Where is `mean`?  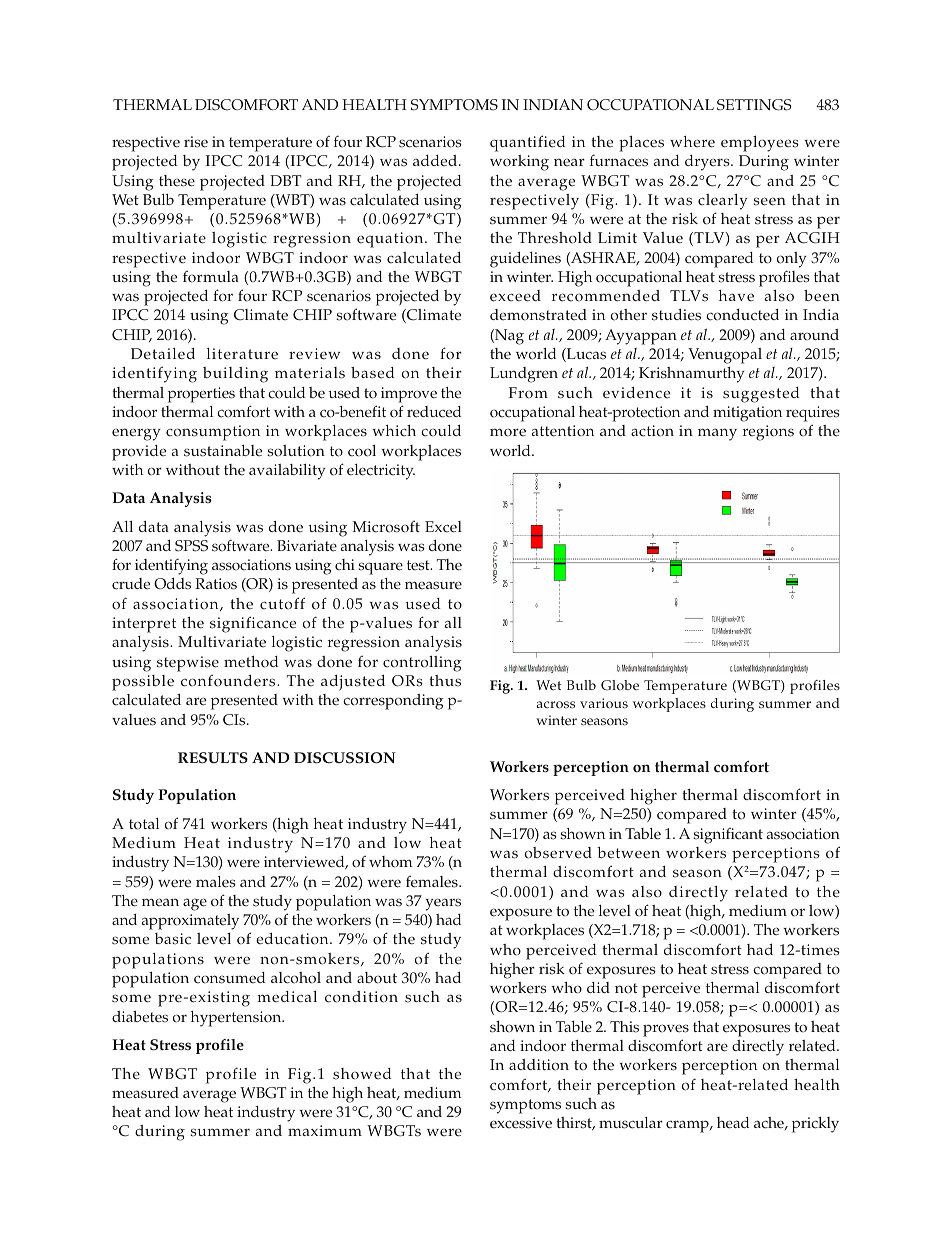 mean is located at coordinates (160, 902).
